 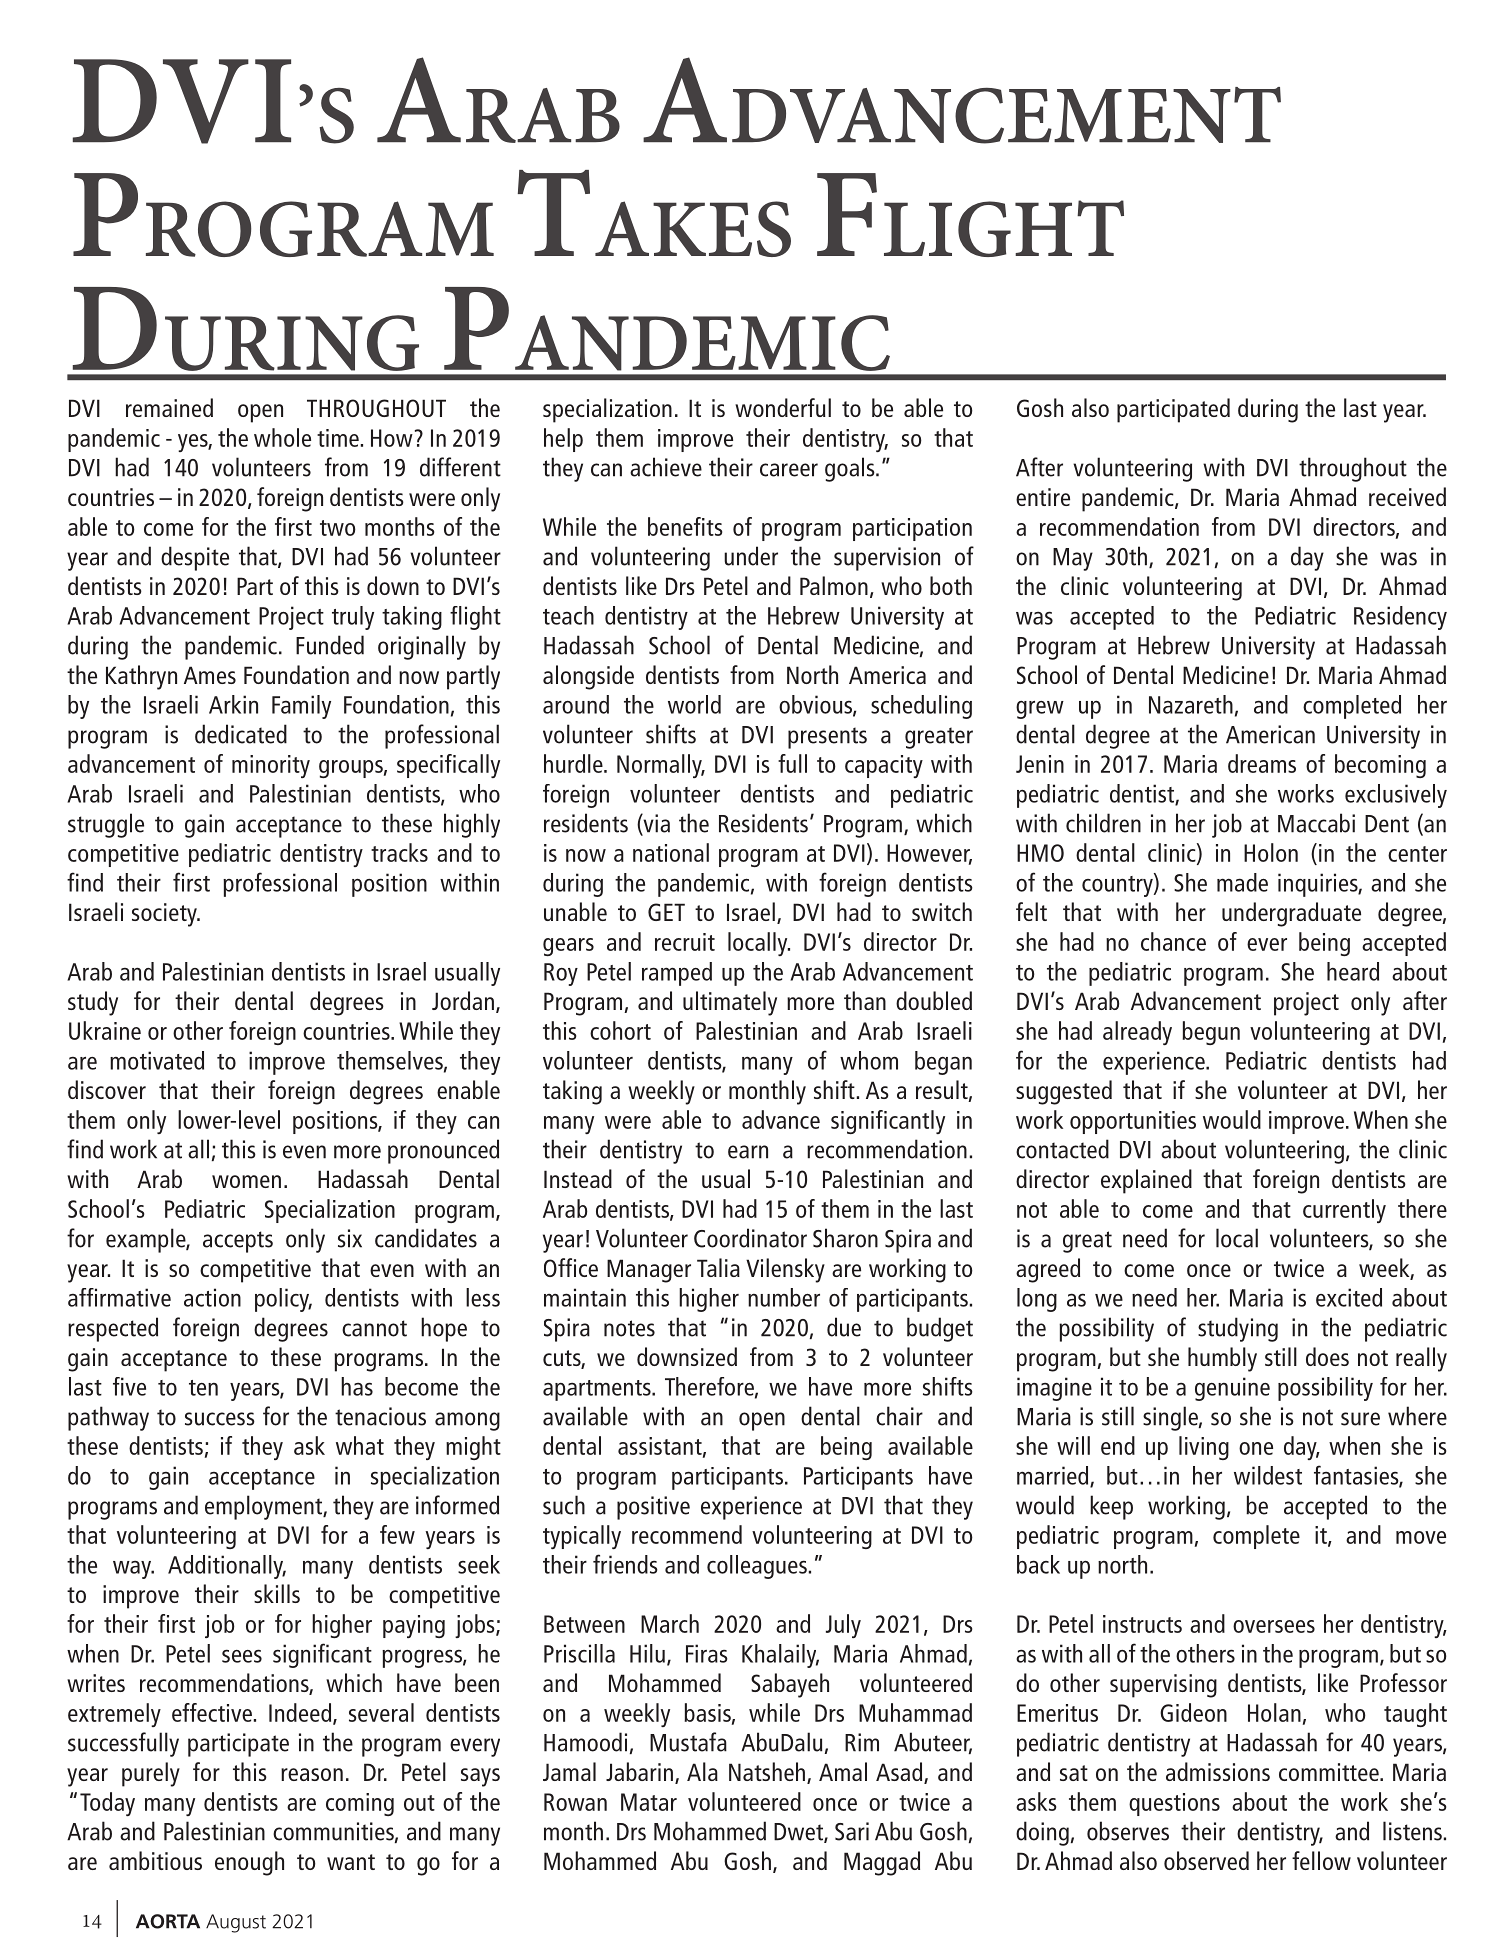 What do you see at coordinates (899, 1416) in the page?
I see `chair` at bounding box center [899, 1416].
